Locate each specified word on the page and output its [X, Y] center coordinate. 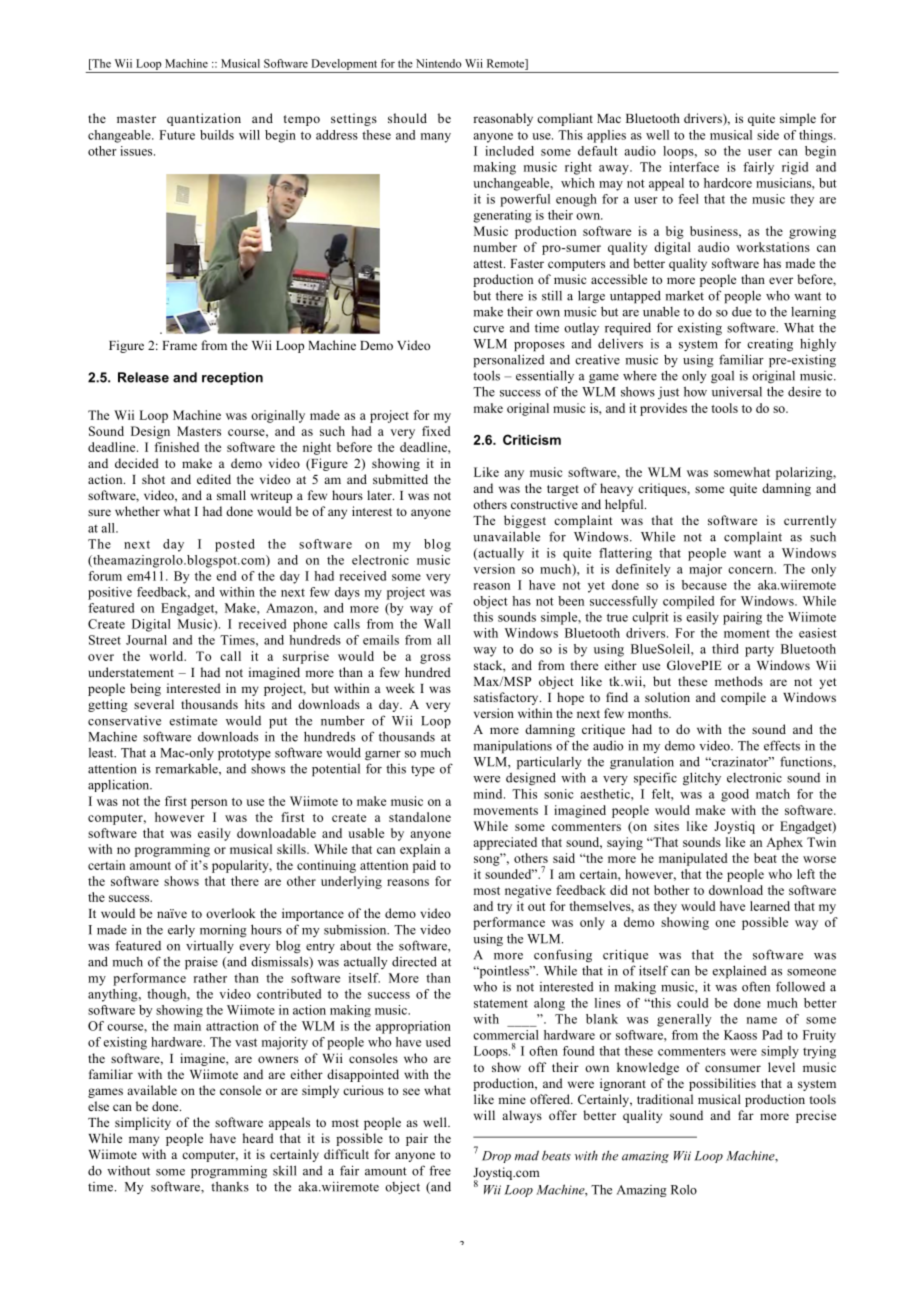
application [120, 785]
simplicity [143, 1123]
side [768, 135]
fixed [436, 431]
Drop [496, 1157]
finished [176, 447]
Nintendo [438, 63]
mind [489, 794]
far [746, 1115]
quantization [204, 119]
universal [737, 391]
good [735, 795]
